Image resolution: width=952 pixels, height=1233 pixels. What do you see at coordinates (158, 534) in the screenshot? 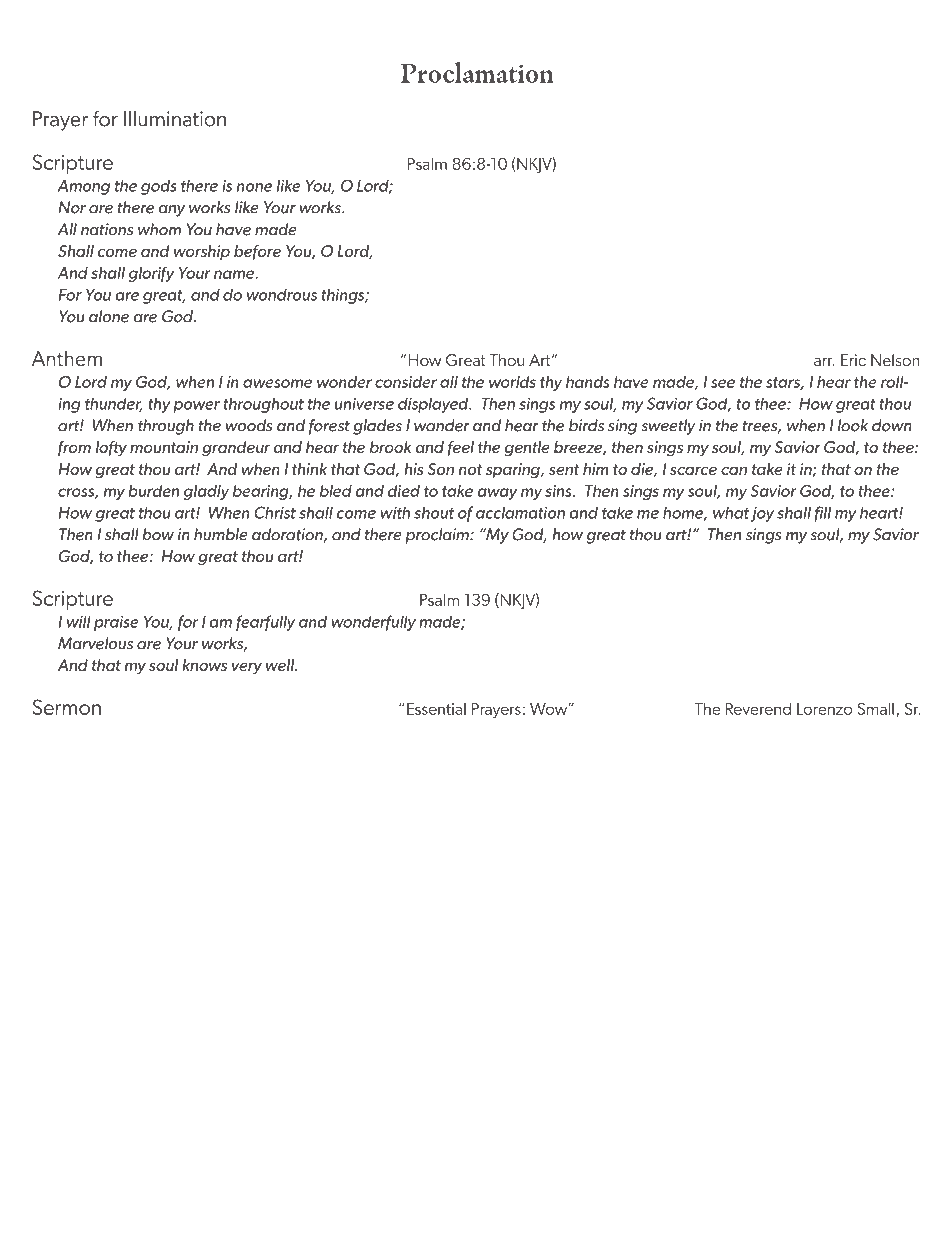
I see `bow` at bounding box center [158, 534].
